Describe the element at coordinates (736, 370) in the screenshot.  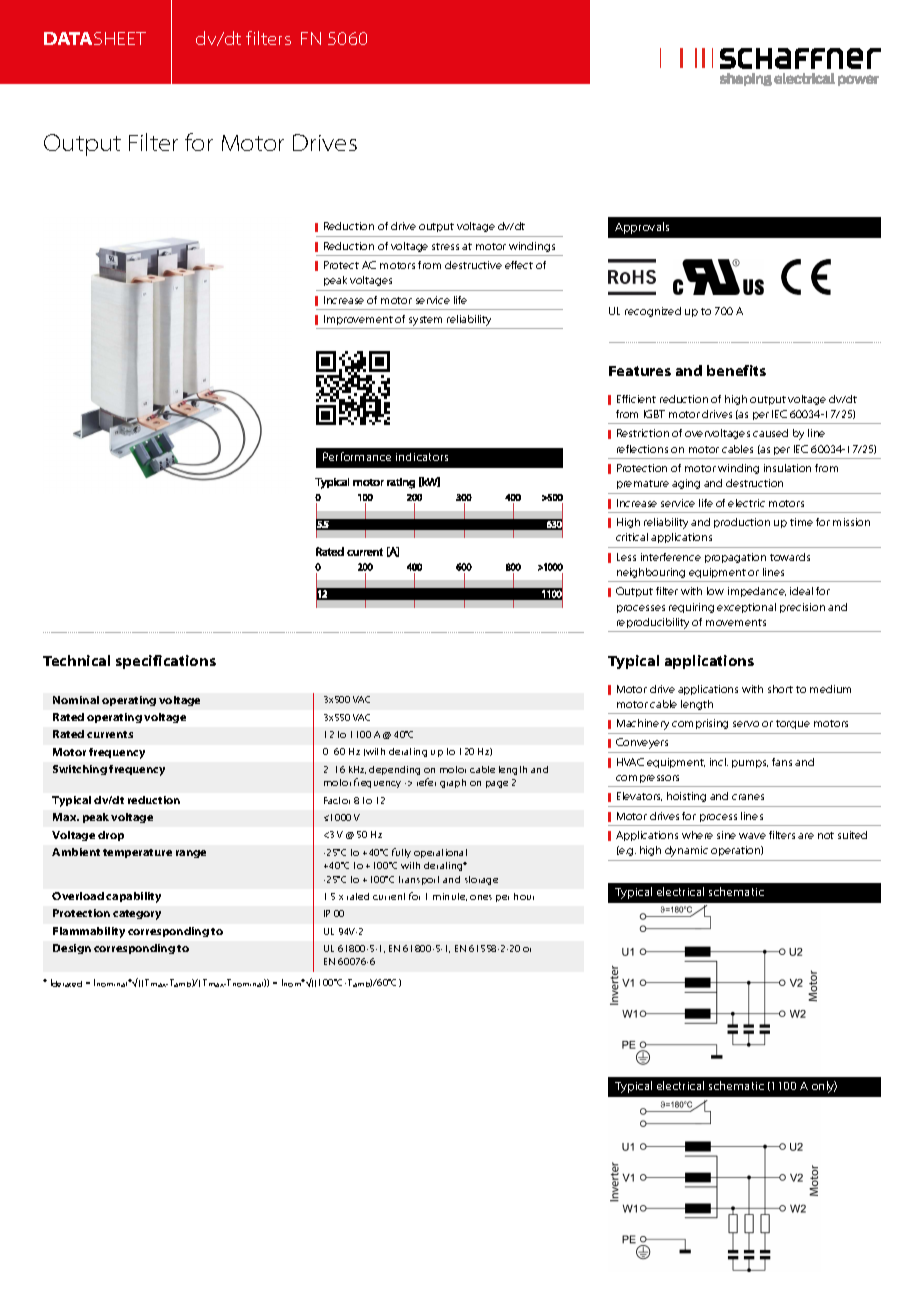
I see `benefits` at that location.
